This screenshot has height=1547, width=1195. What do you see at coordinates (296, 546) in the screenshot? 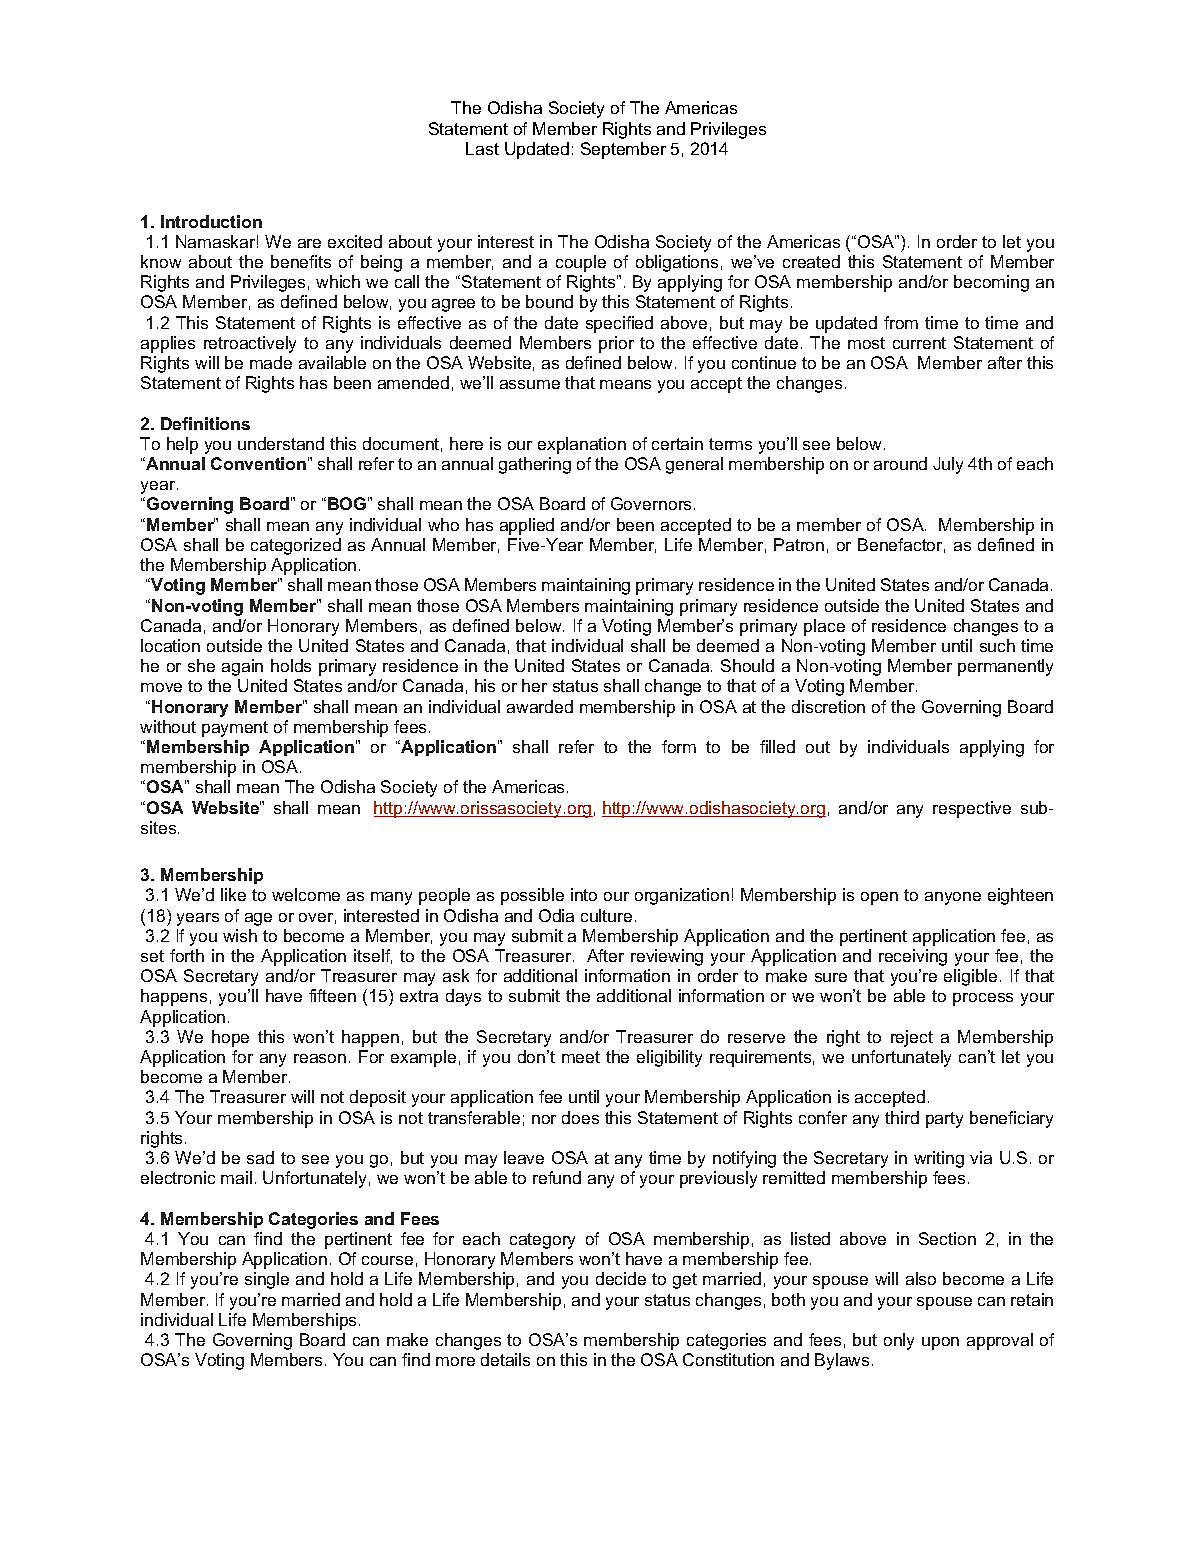
I see `categorized` at bounding box center [296, 546].
